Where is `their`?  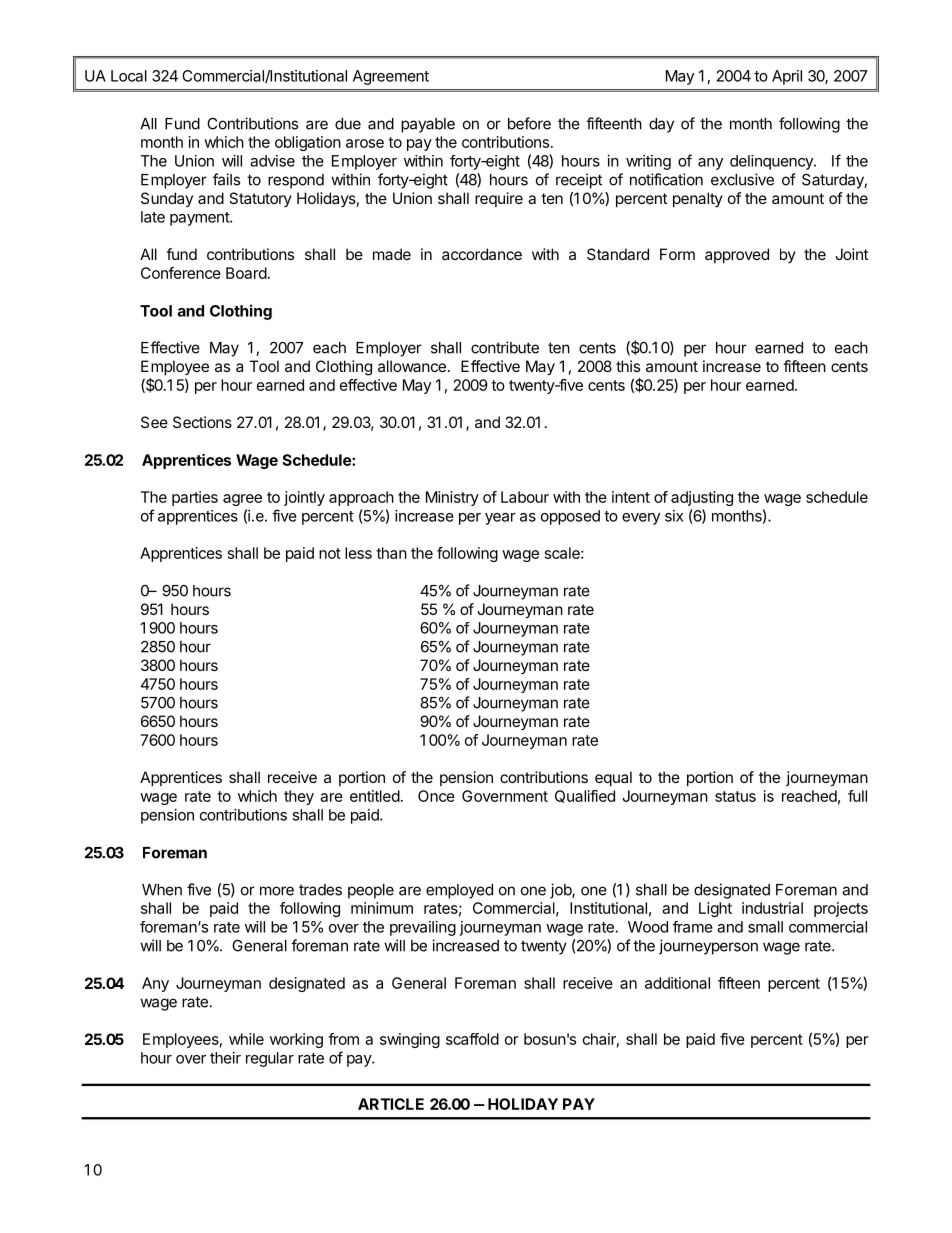 their is located at coordinates (225, 1058).
